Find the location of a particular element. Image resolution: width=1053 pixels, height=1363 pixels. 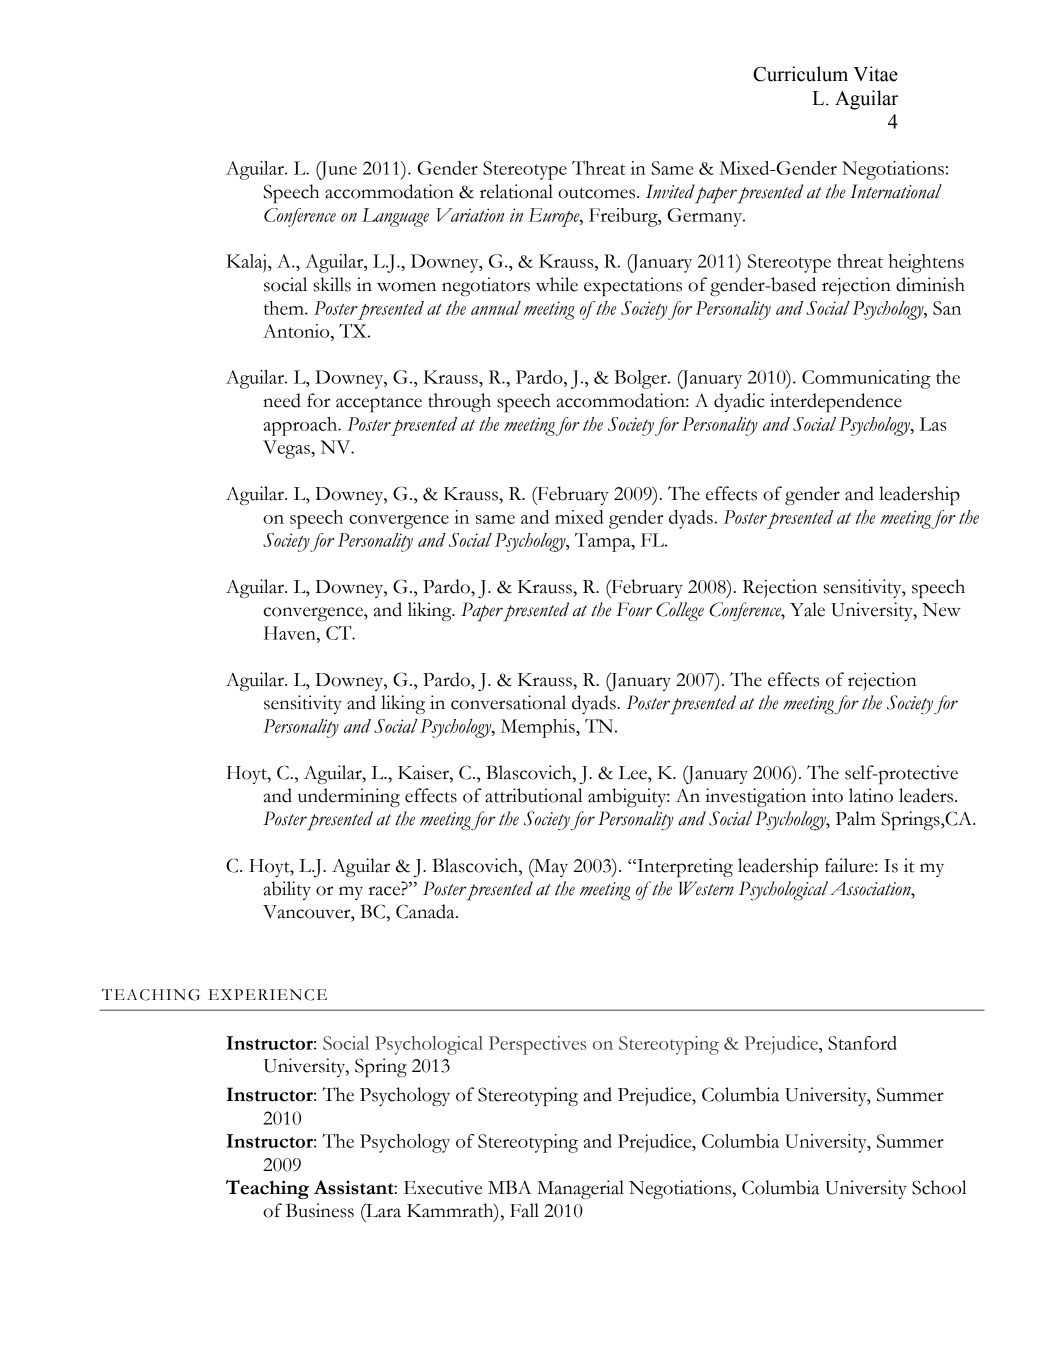

Four is located at coordinates (634, 609).
